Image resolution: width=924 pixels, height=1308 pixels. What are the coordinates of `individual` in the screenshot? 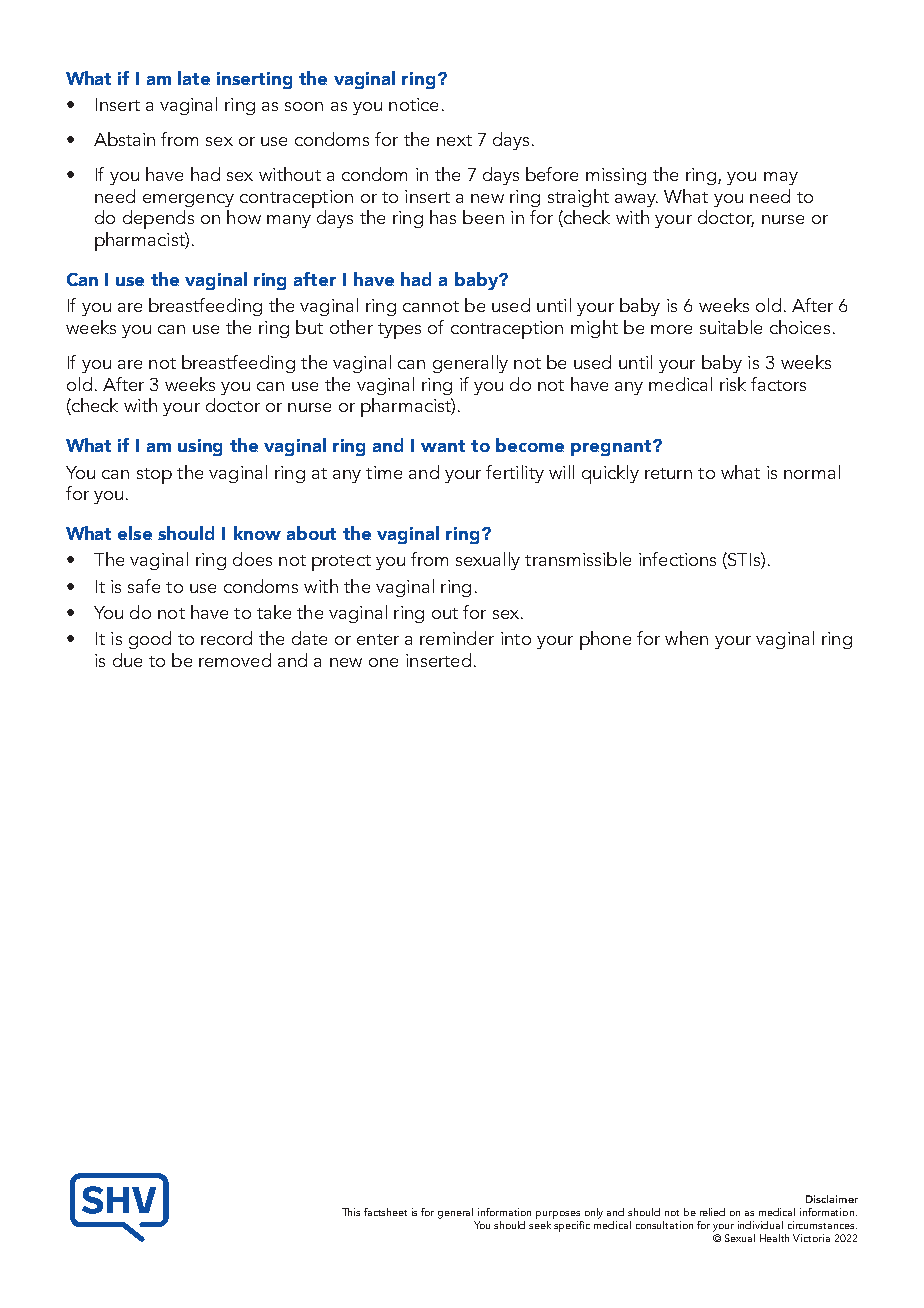 It's located at (760, 1225).
